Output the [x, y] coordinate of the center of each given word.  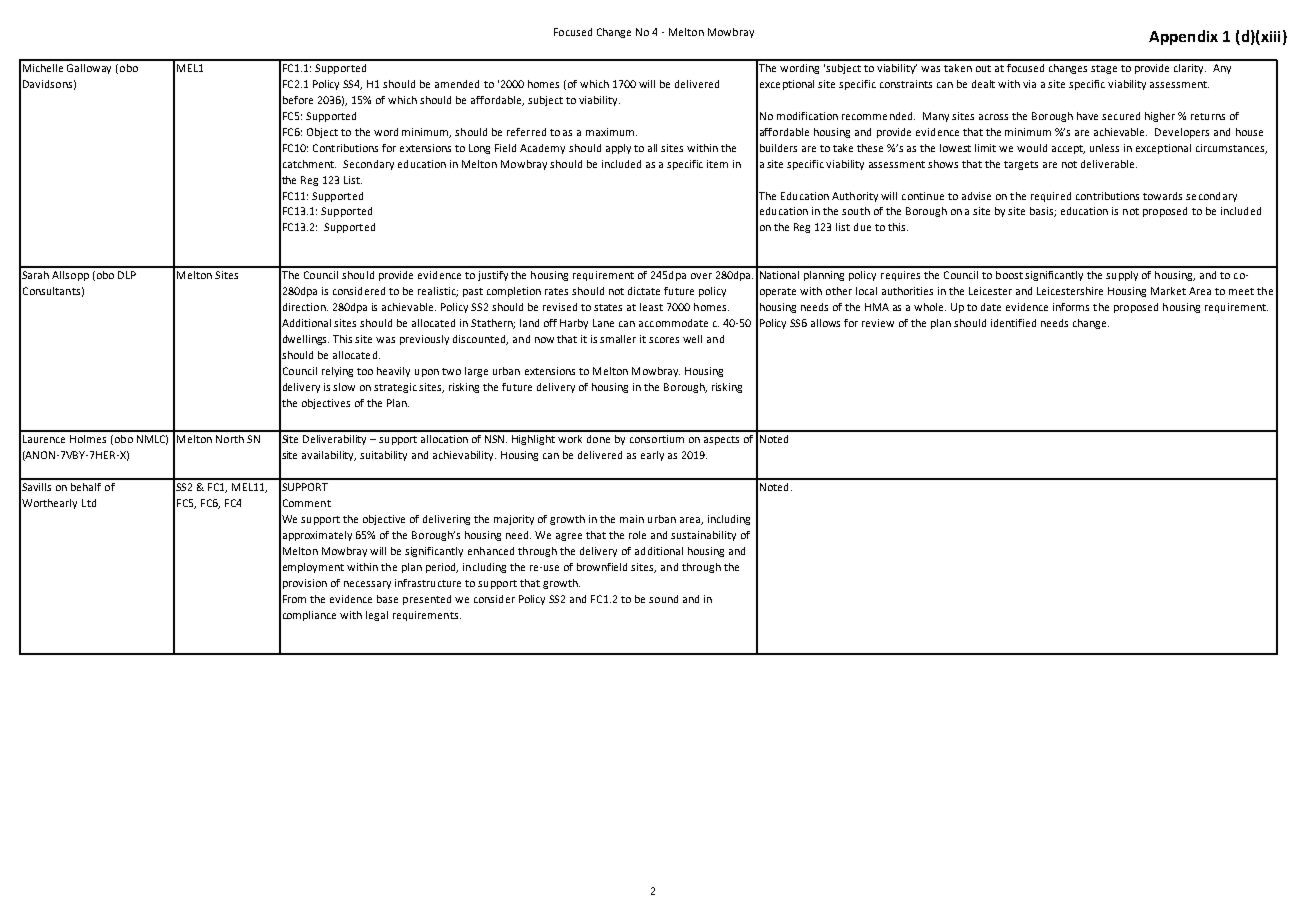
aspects [721, 440]
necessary [367, 585]
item [717, 164]
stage [1104, 69]
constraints [906, 84]
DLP [127, 275]
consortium [657, 439]
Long [479, 149]
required [1051, 197]
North [230, 439]
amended [457, 84]
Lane [603, 323]
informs [1071, 307]
